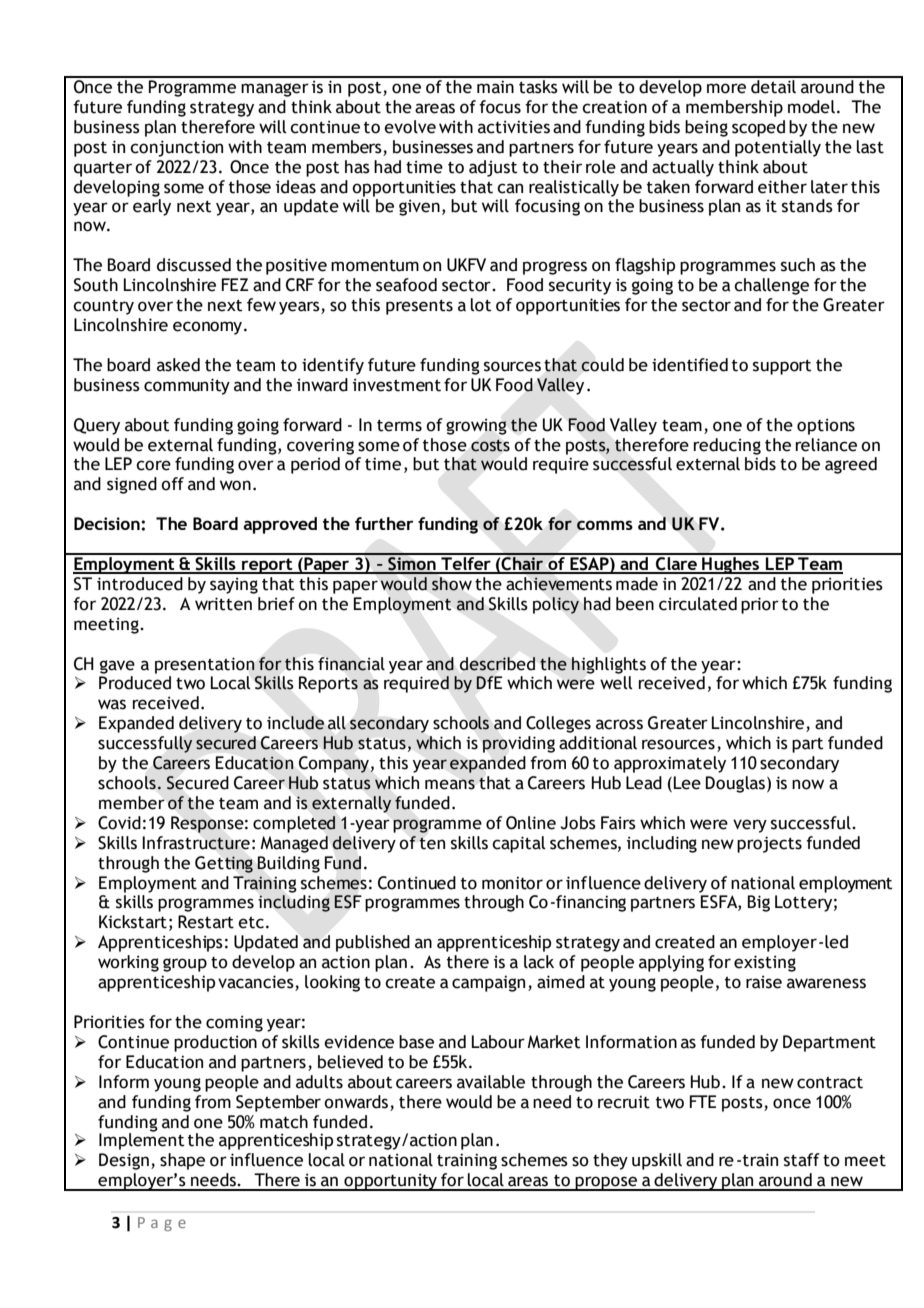 The width and height of the screenshot is (924, 1308). What do you see at coordinates (176, 148) in the screenshot?
I see `conjunction` at bounding box center [176, 148].
